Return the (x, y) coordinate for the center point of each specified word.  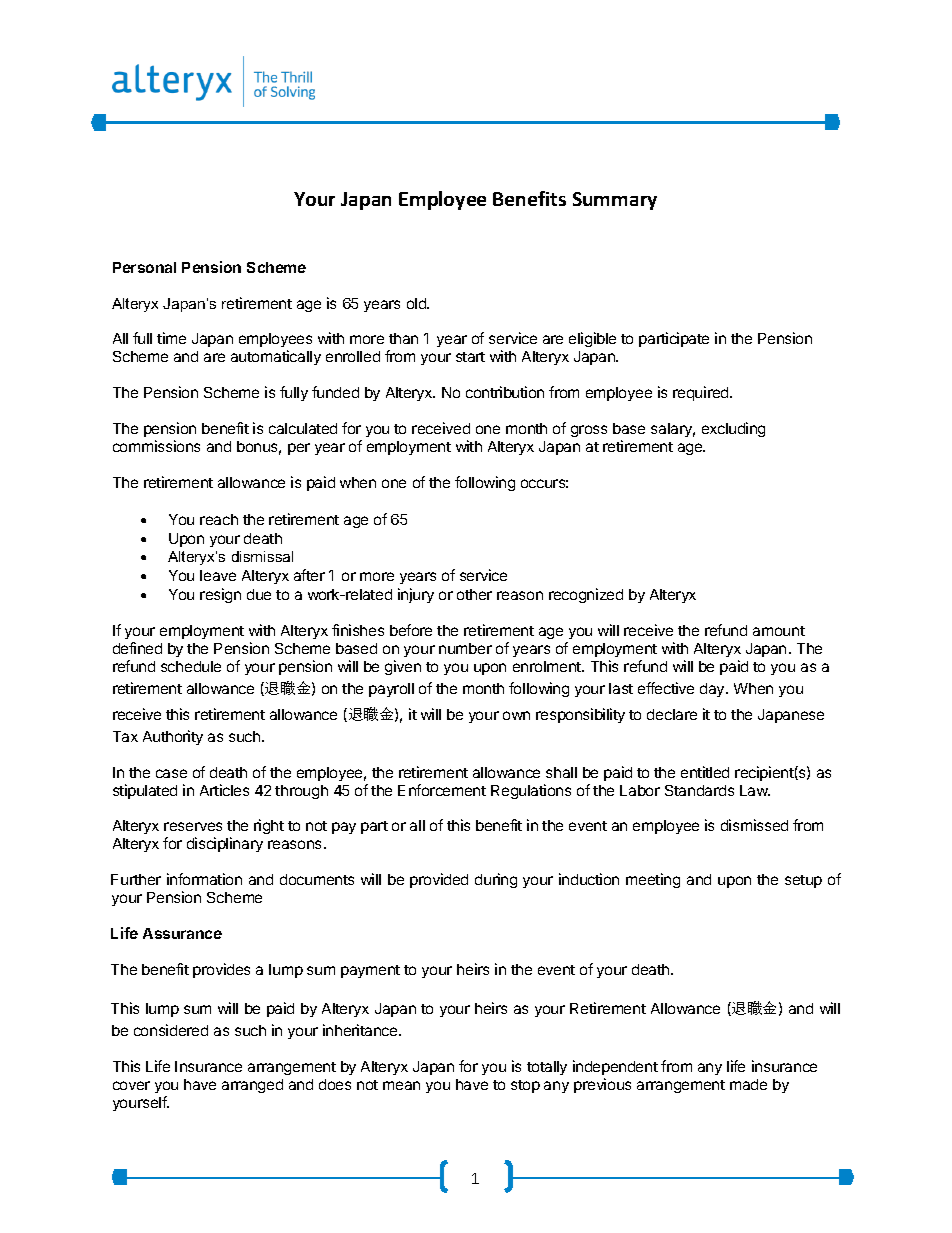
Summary (615, 201)
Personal (144, 267)
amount (779, 631)
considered (171, 1030)
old (417, 303)
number (465, 648)
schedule (191, 666)
